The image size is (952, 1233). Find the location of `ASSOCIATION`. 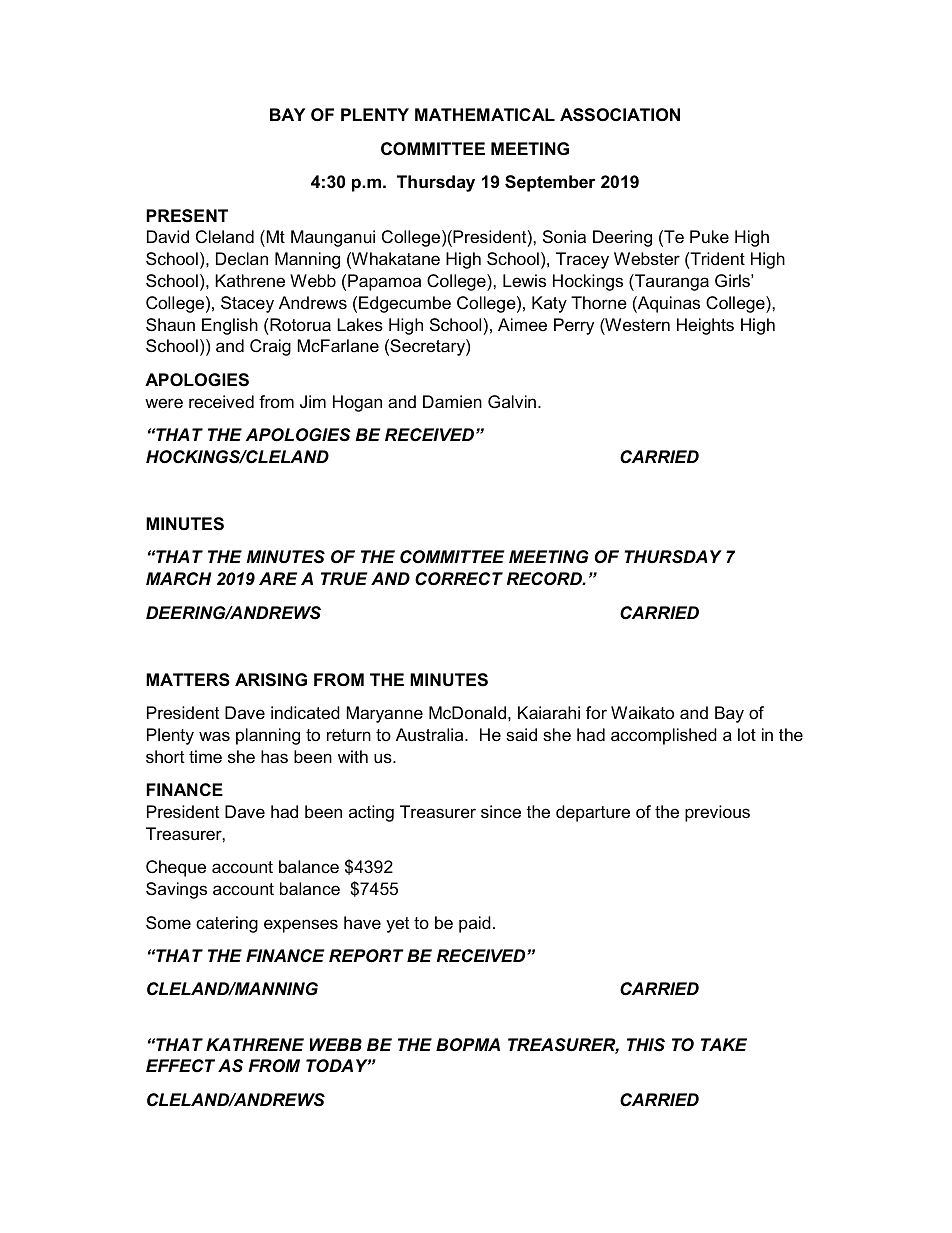

ASSOCIATION is located at coordinates (620, 115).
